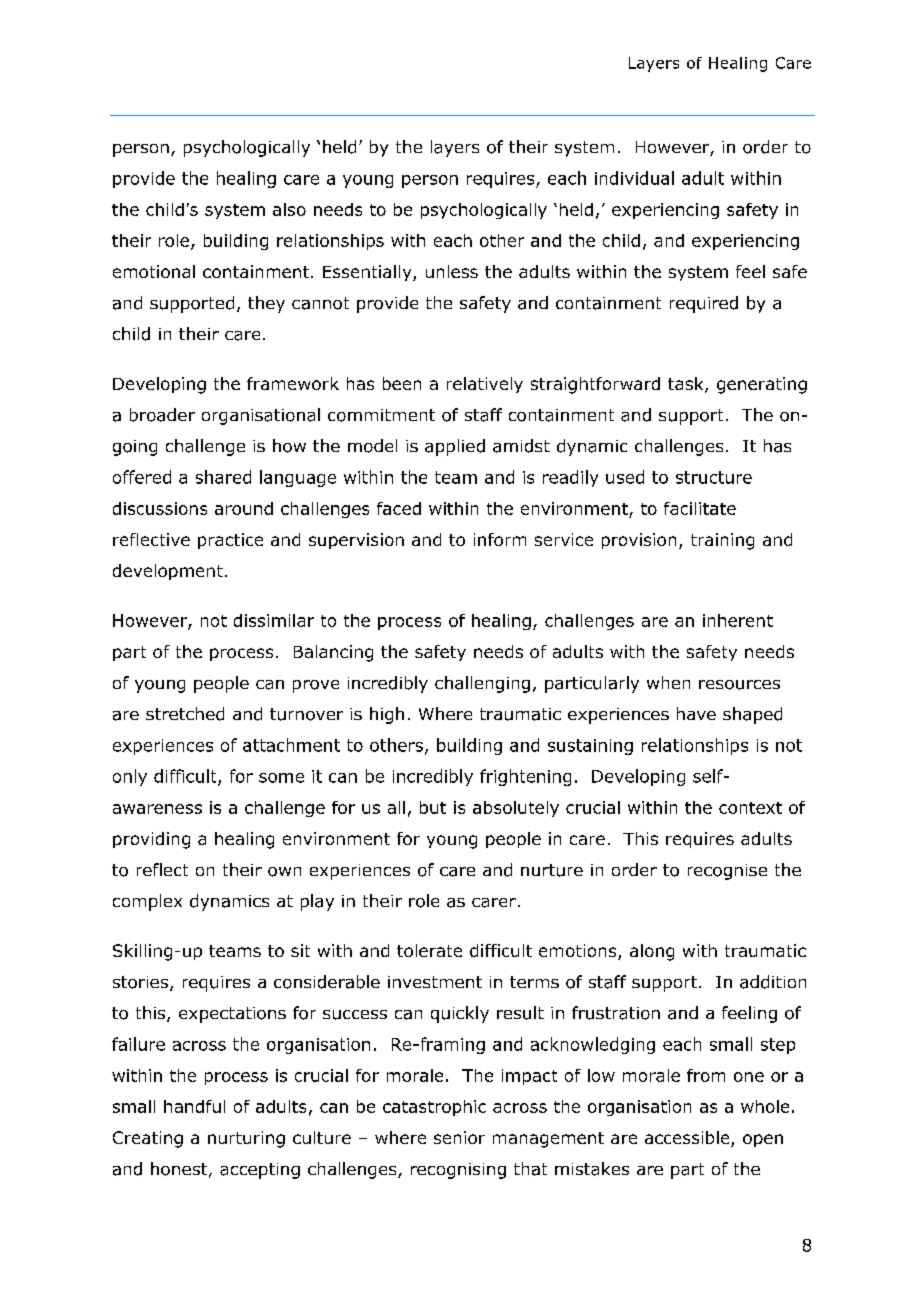 The image size is (924, 1308). I want to click on nurturing, so click(246, 1139).
